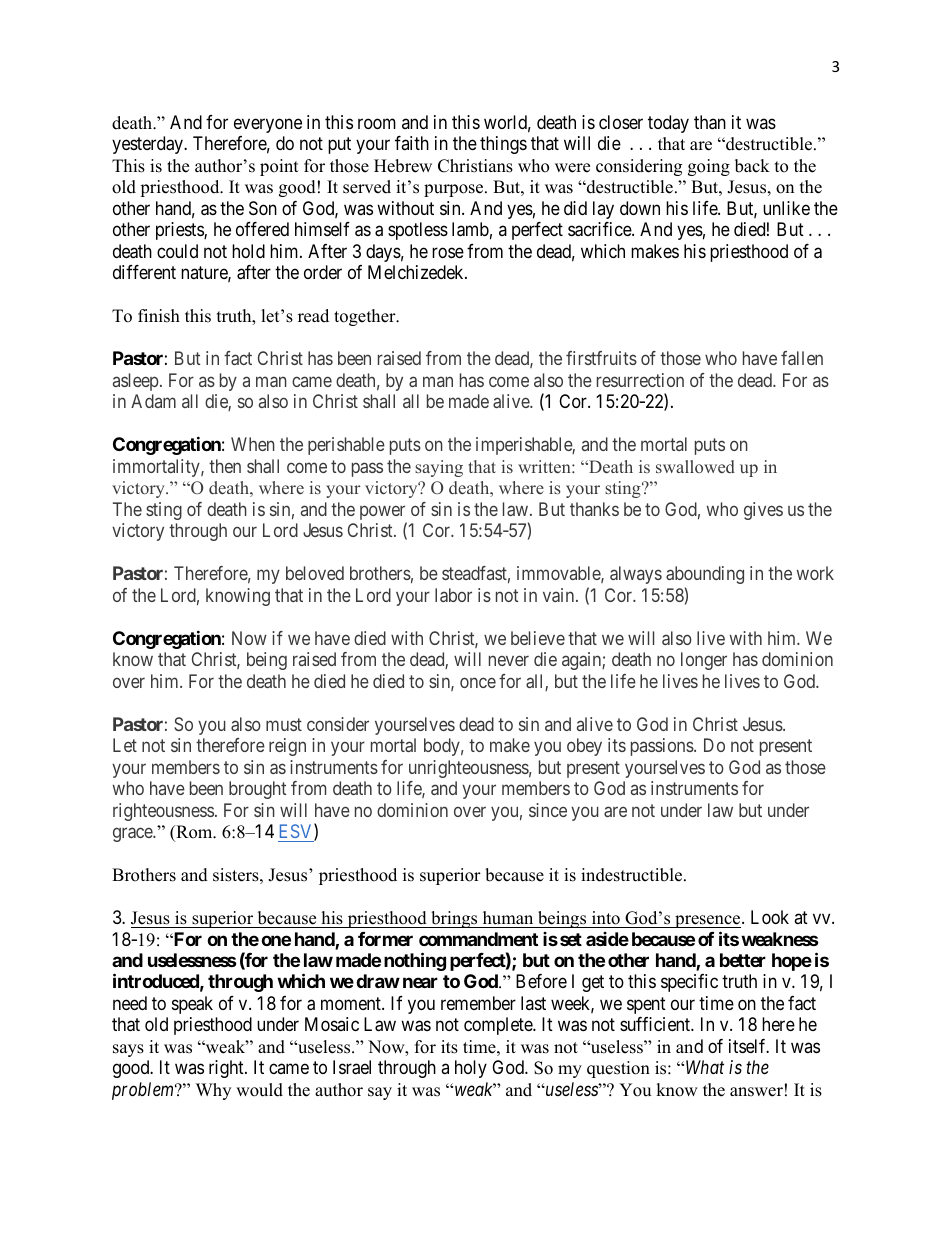  Describe the element at coordinates (148, 145) in the screenshot. I see `yesterday` at that location.
